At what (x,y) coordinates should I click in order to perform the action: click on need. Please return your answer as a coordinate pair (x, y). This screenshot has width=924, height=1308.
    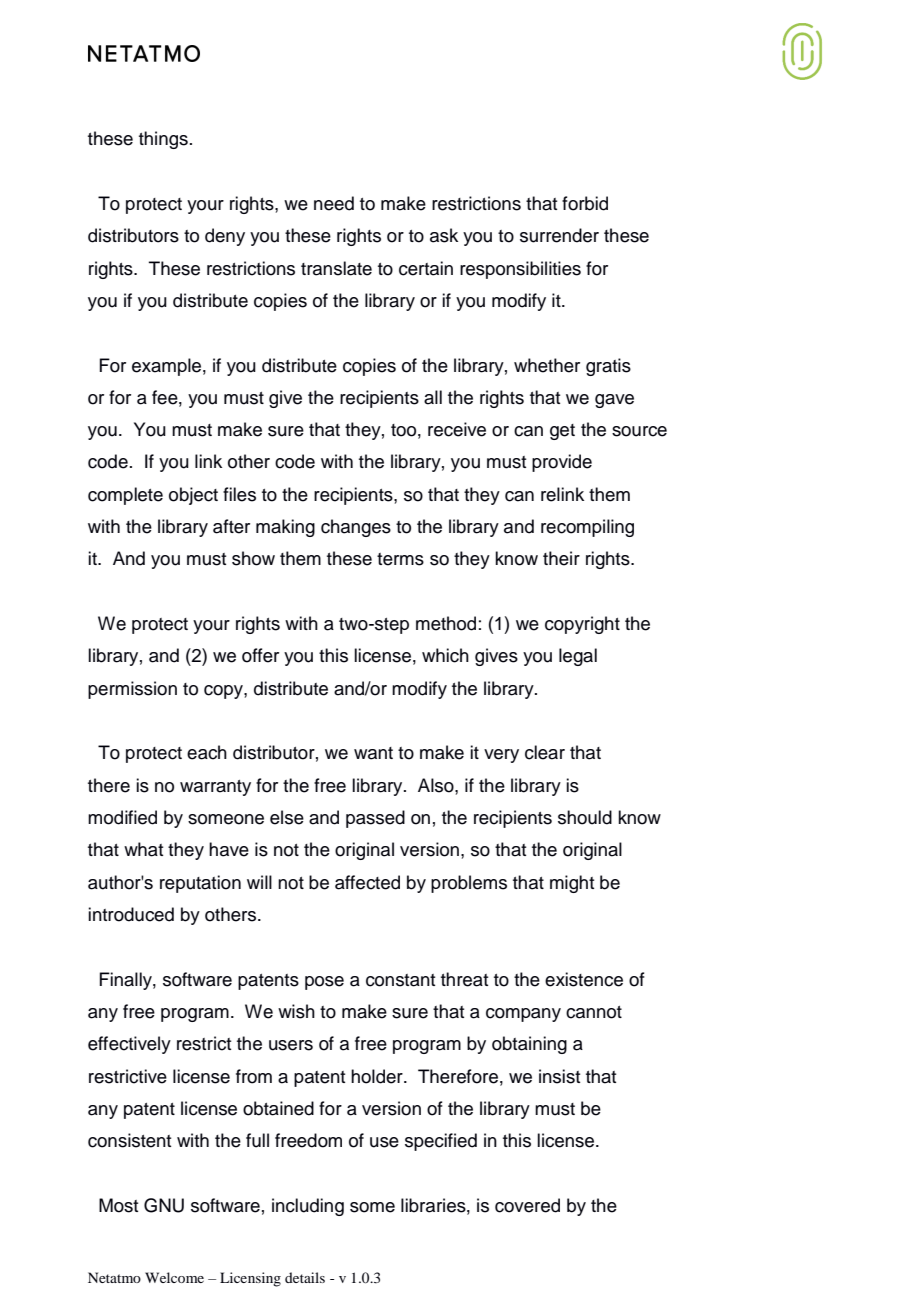
    Looking at the image, I should click on (334, 203).
